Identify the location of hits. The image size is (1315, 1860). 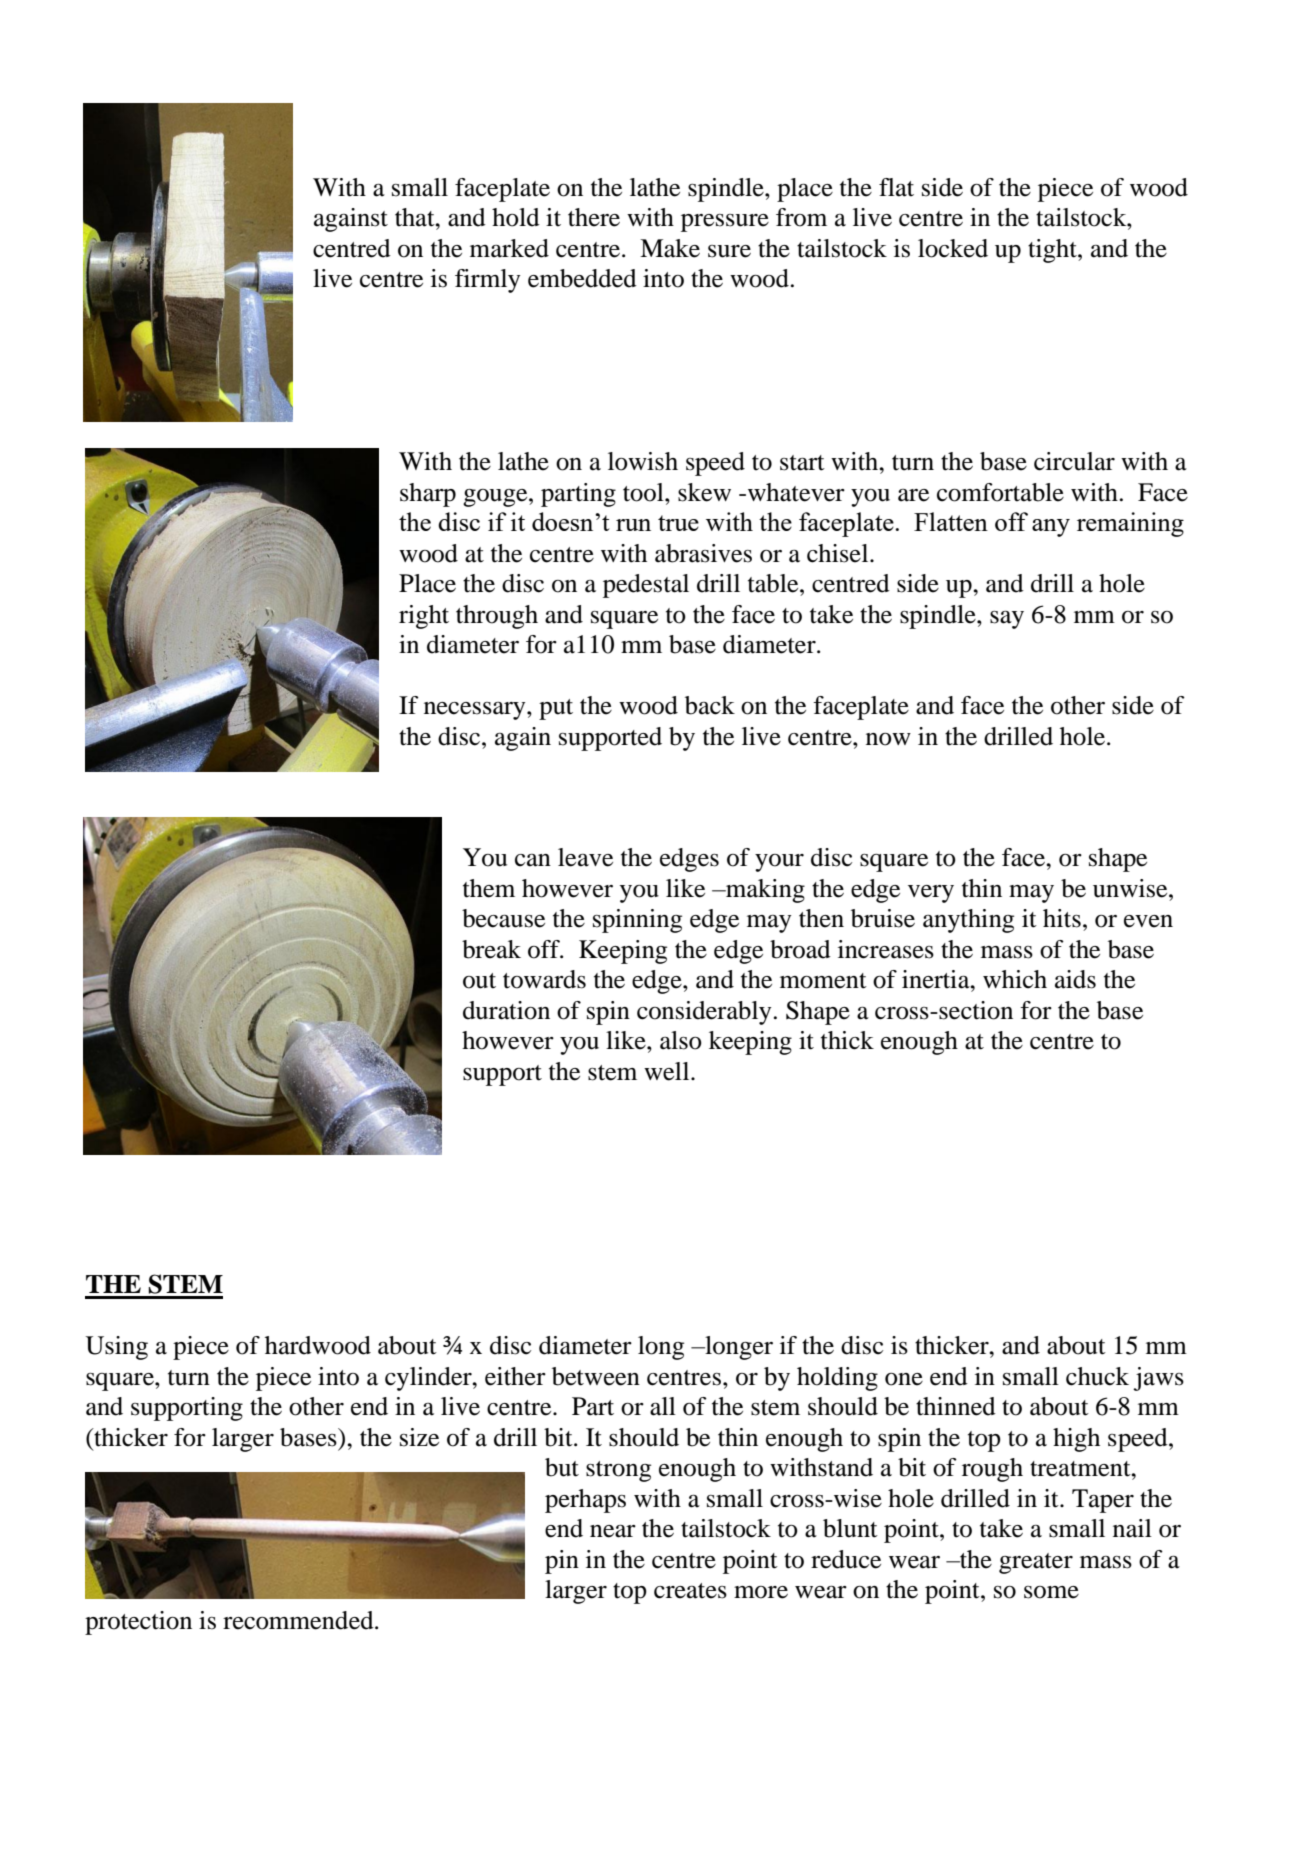
(1062, 918).
